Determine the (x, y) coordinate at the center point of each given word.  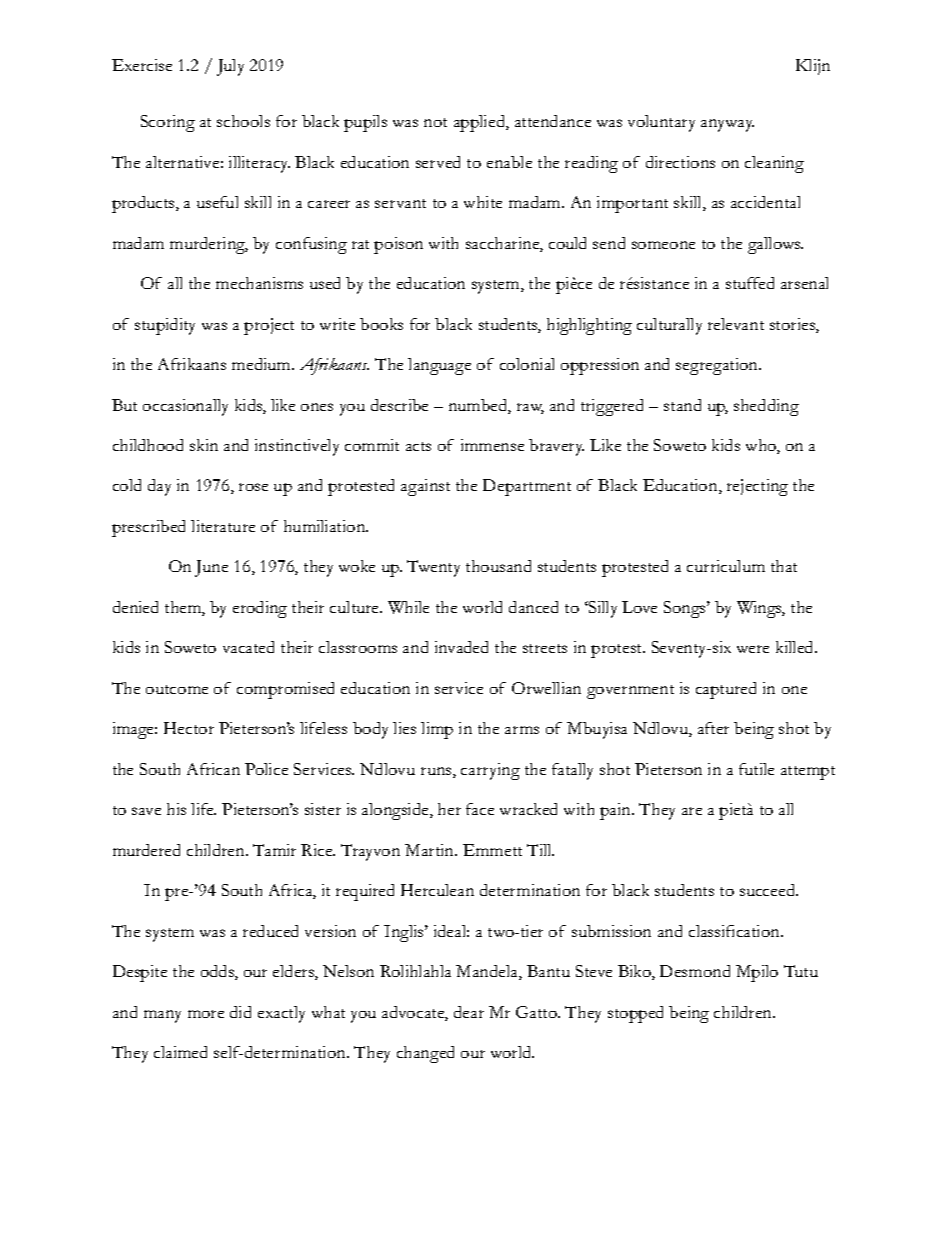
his (176, 809)
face (480, 809)
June (211, 568)
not (435, 122)
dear (469, 1012)
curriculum (726, 566)
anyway (727, 125)
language (439, 366)
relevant (736, 324)
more (206, 1014)
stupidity (165, 326)
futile (756, 769)
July (230, 67)
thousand (498, 566)
